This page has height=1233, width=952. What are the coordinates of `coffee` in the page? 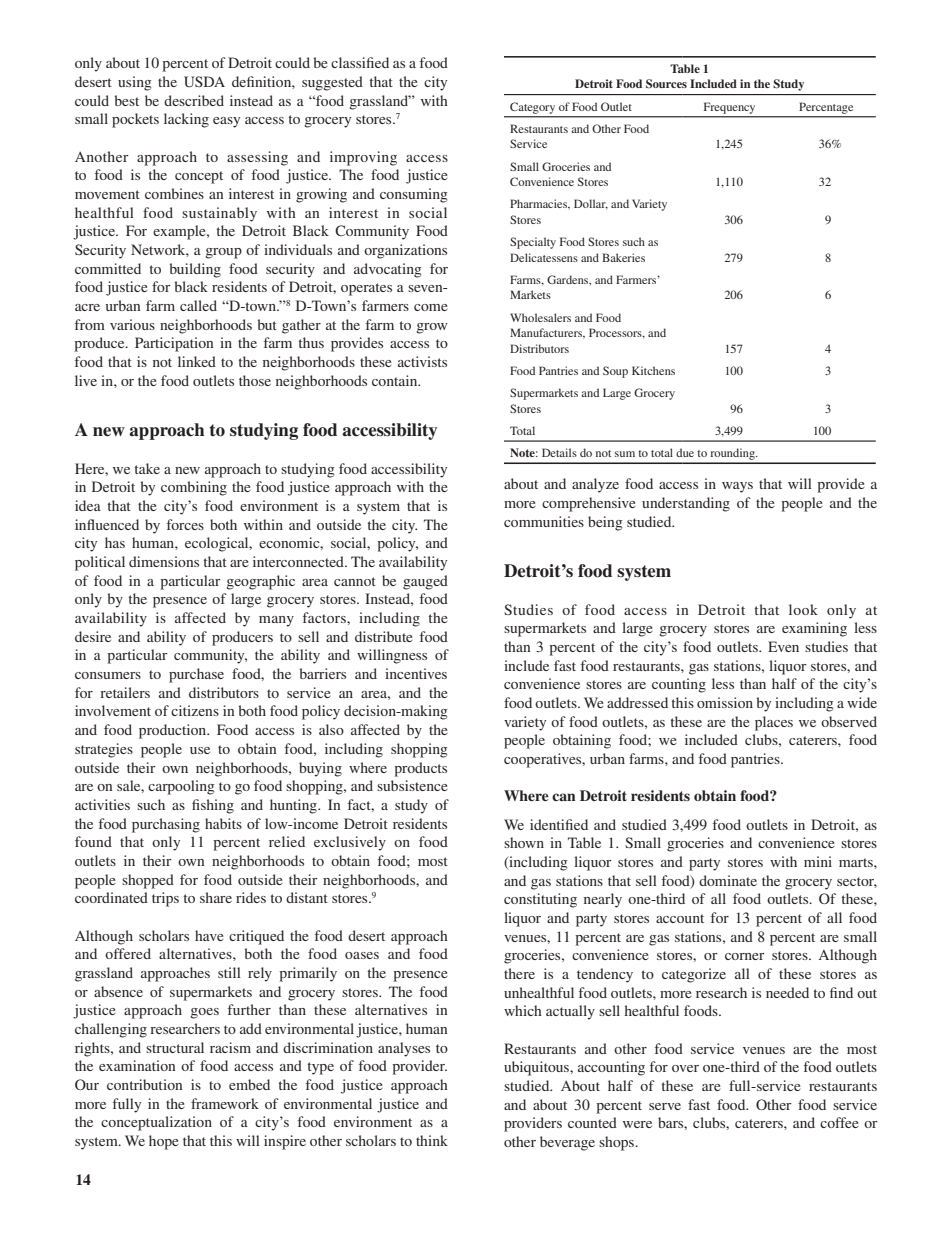 It's located at (839, 1122).
